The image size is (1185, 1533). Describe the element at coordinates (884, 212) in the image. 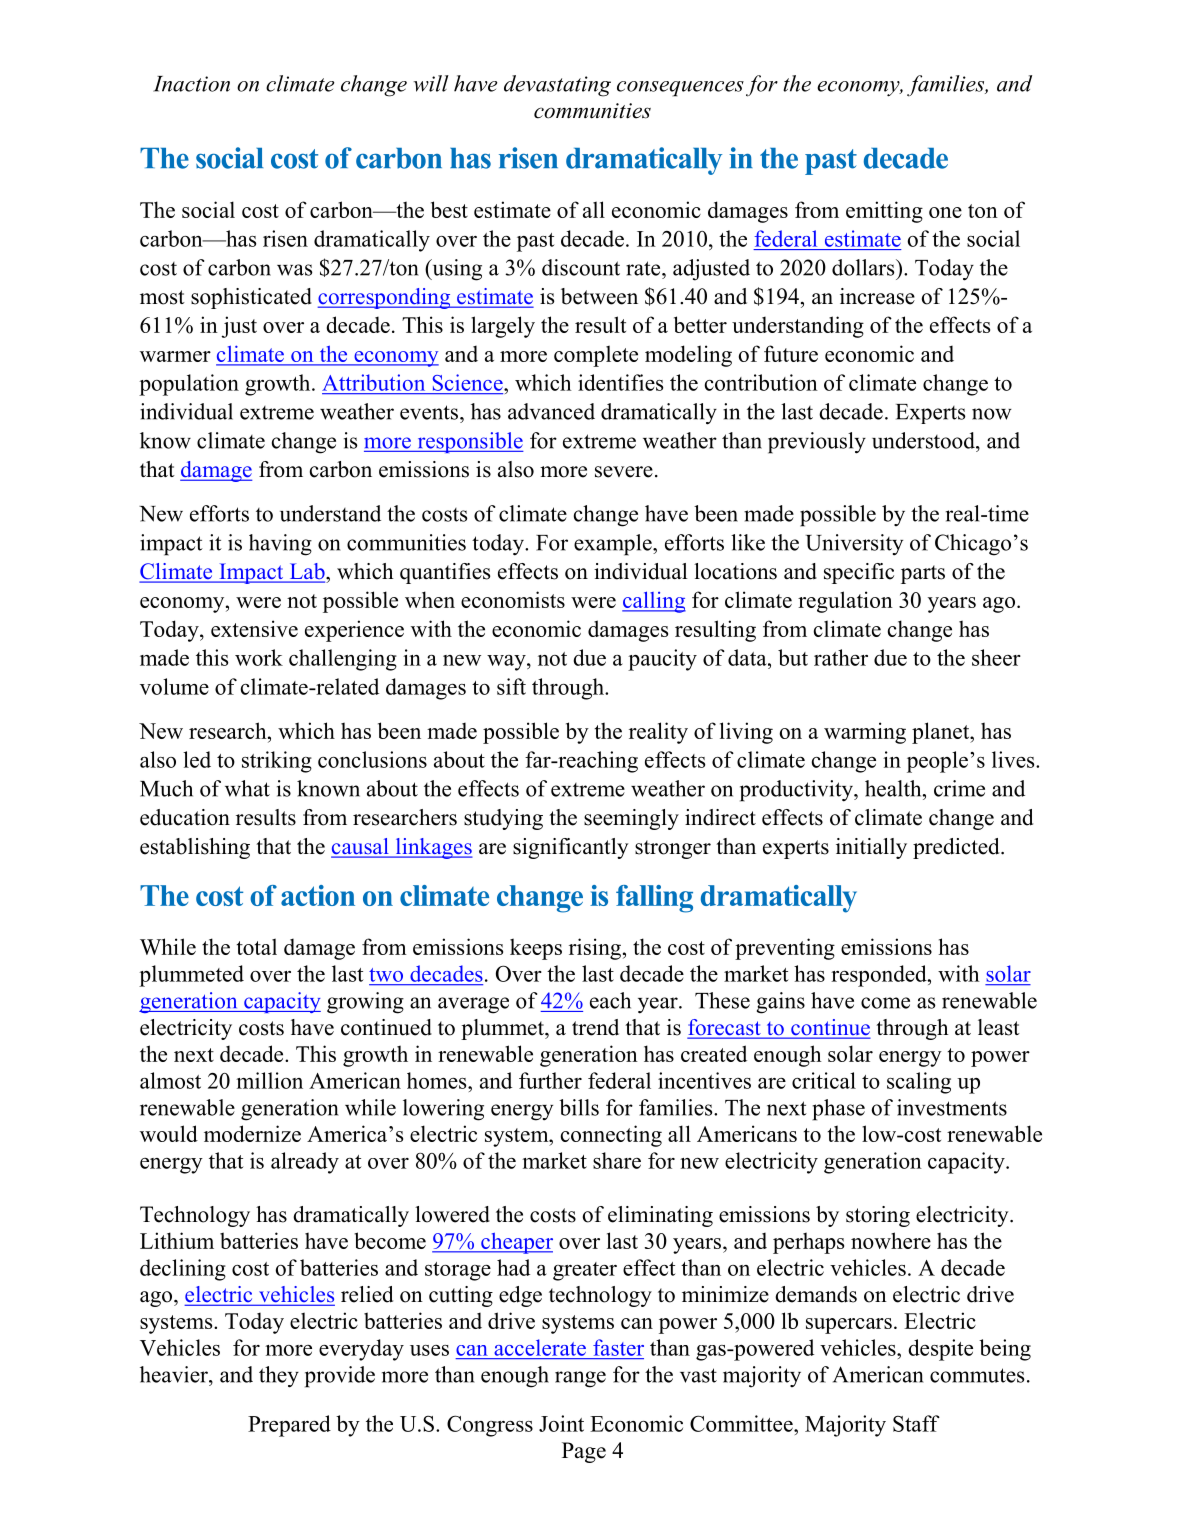

I see `emitting` at that location.
